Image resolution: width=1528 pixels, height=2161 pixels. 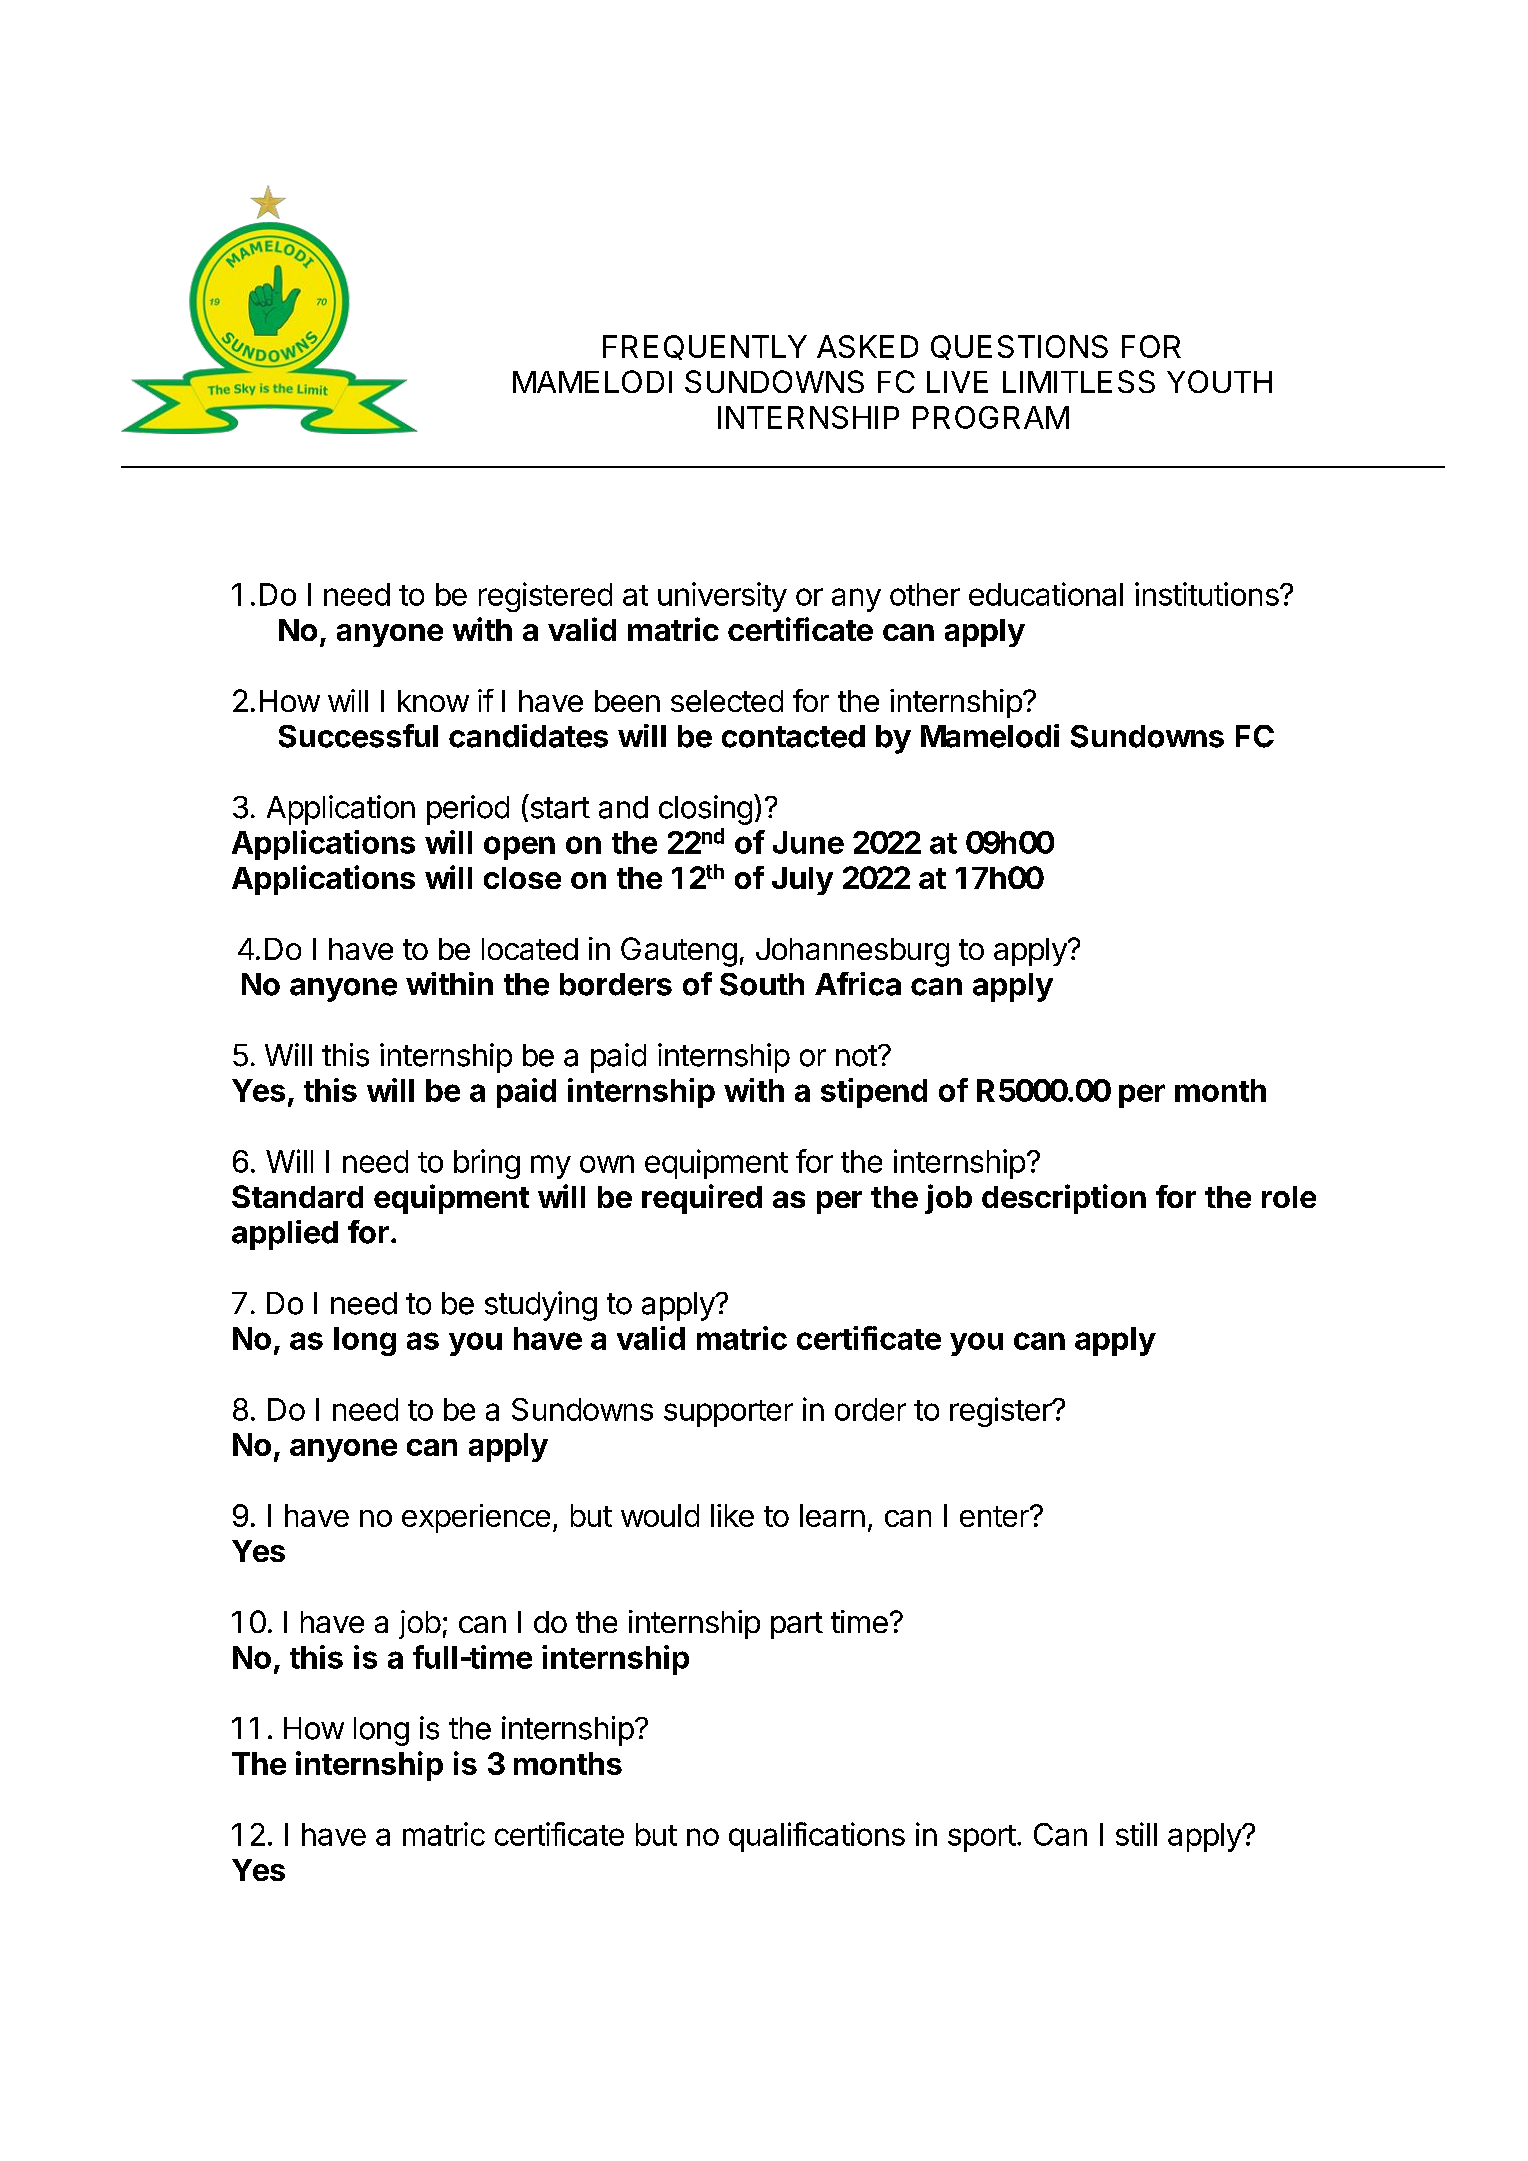 I want to click on description, so click(x=1064, y=1199).
